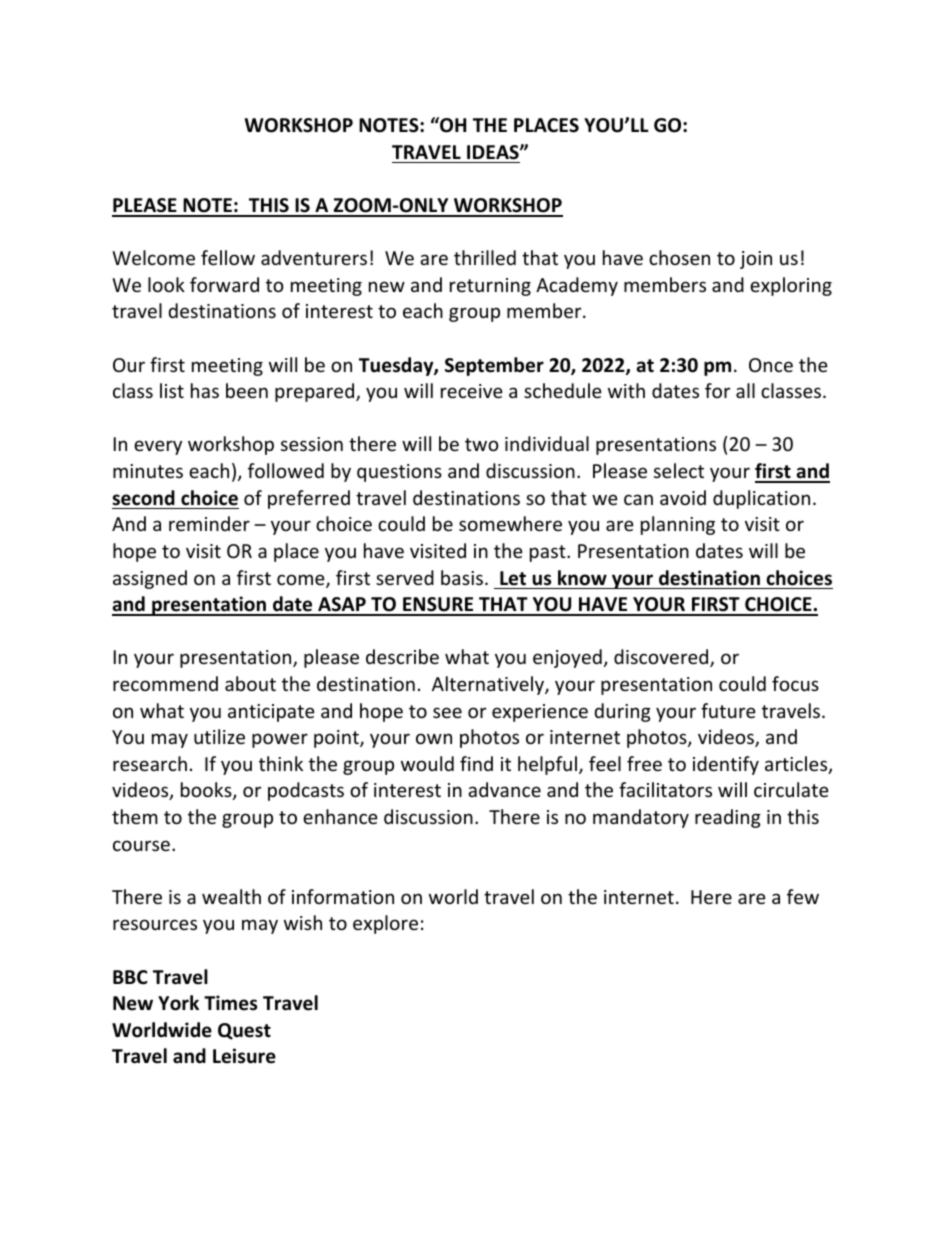  What do you see at coordinates (244, 1056) in the page?
I see `Leisure` at bounding box center [244, 1056].
